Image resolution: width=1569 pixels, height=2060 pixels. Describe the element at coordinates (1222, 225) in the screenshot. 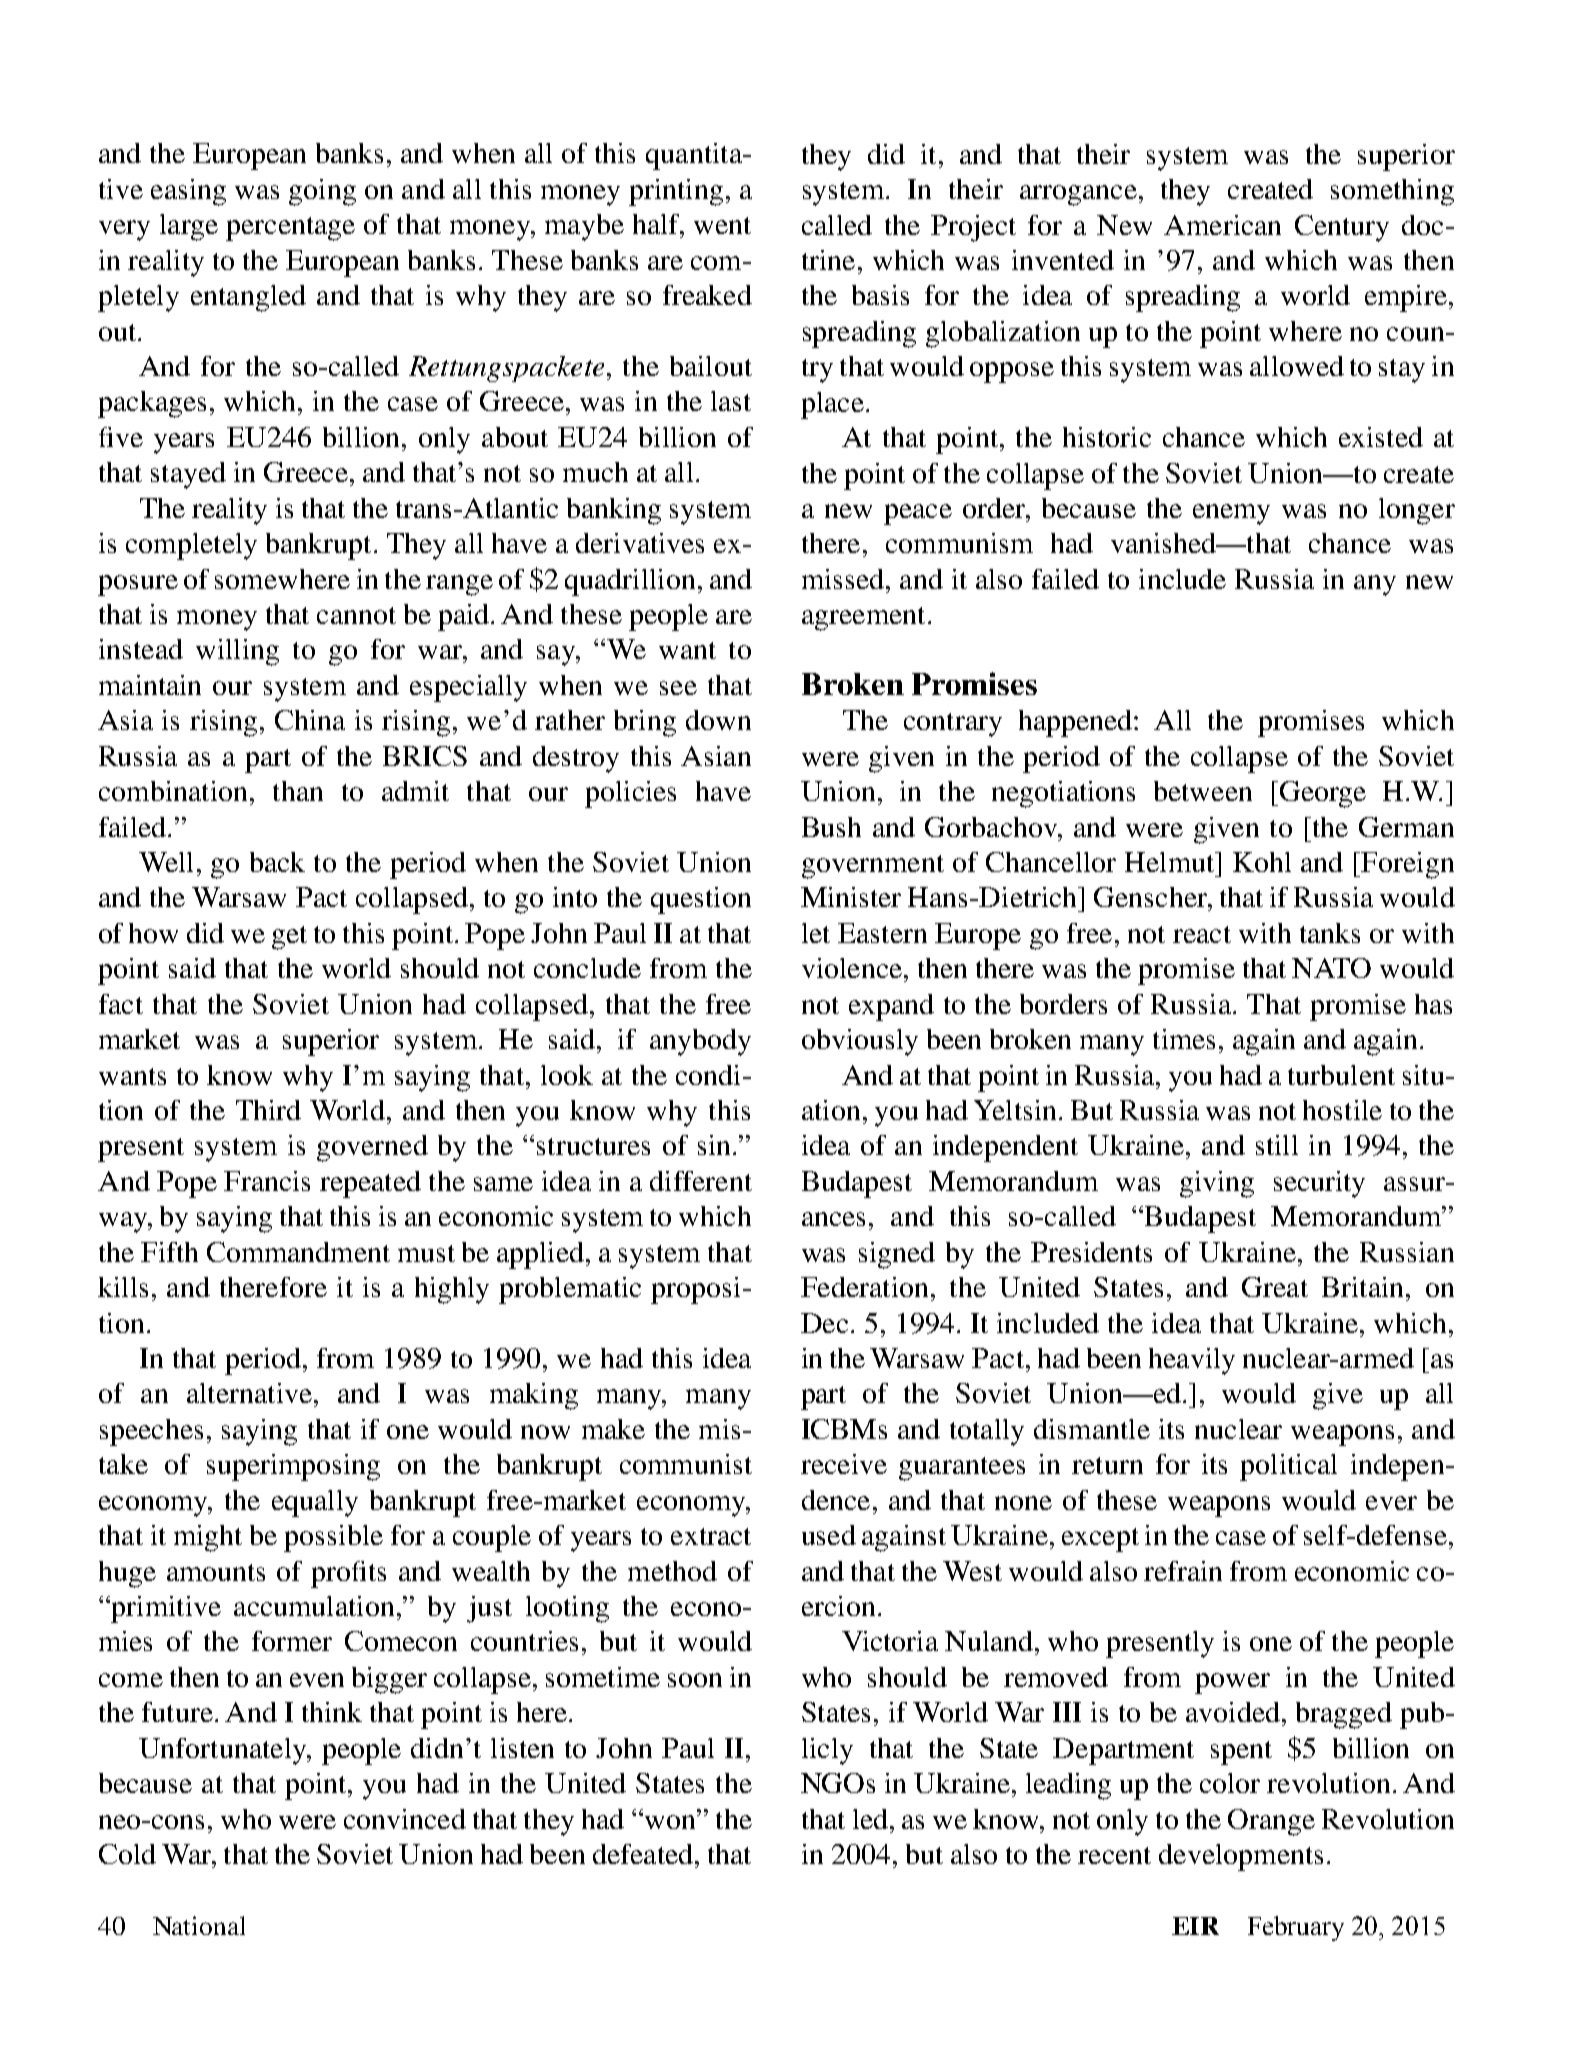

I see `American` at that location.
